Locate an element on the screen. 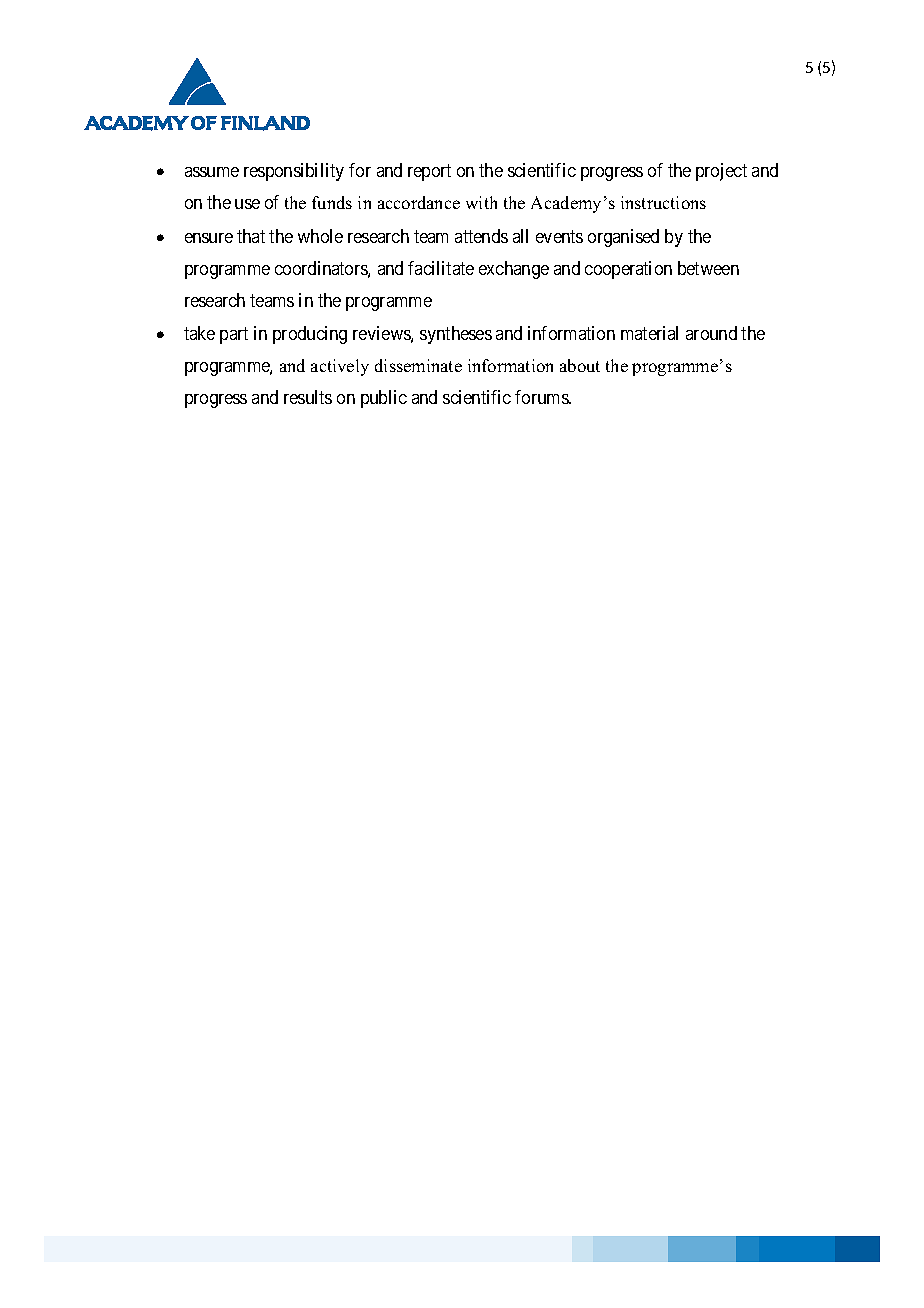 This screenshot has height=1308, width=924. responsibility is located at coordinates (294, 172).
